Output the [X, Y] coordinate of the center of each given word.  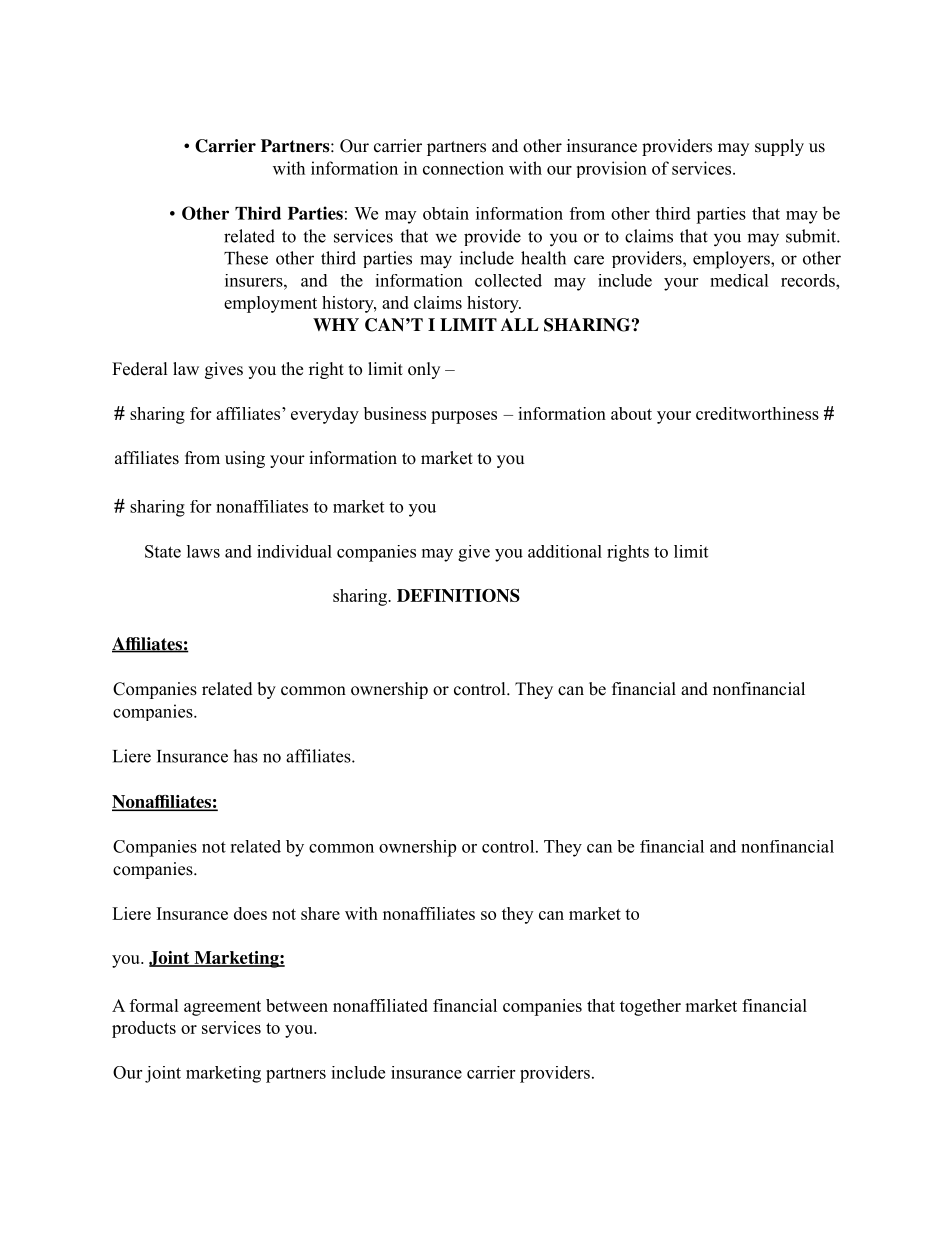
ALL [520, 324]
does [250, 913]
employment [270, 304]
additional [565, 551]
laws [203, 551]
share [320, 913]
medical [739, 280]
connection [463, 168]
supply [779, 147]
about [631, 413]
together [650, 1007]
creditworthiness [757, 413]
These [246, 258]
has [245, 756]
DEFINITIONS [458, 595]
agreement [222, 1008]
